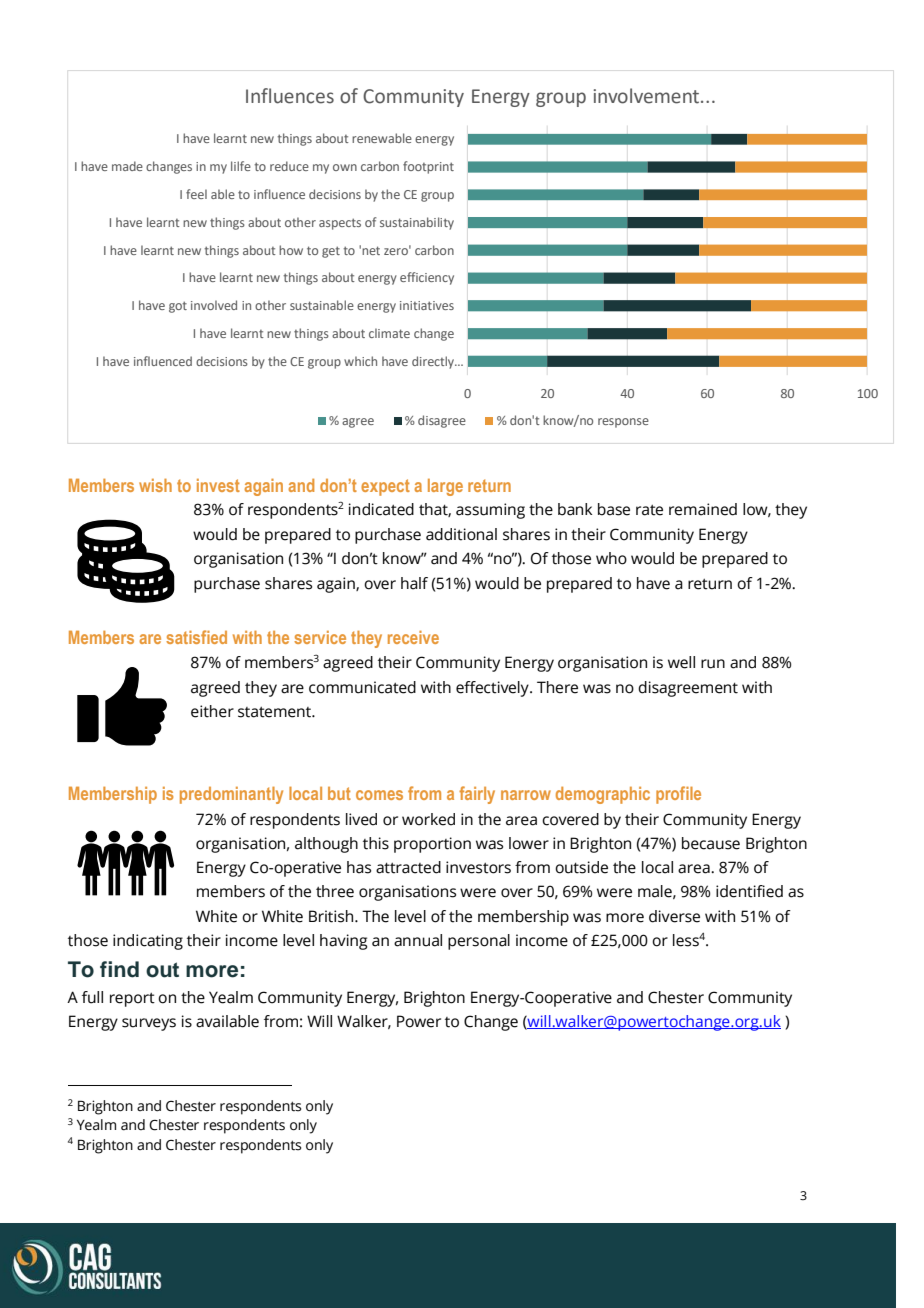 This screenshot has width=924, height=1308. I want to click on involvement, so click(648, 96).
